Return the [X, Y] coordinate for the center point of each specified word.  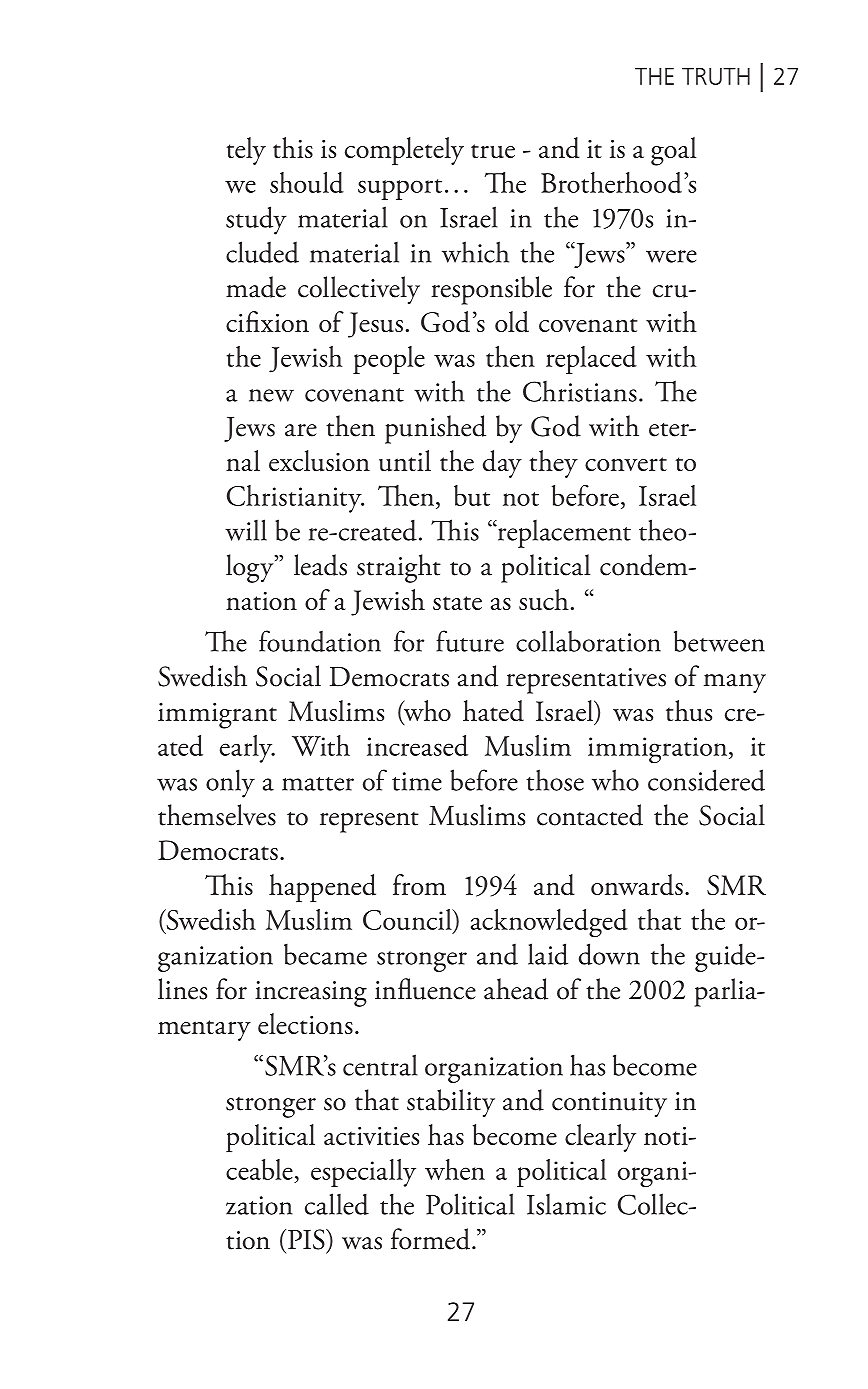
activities [371, 1136]
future [470, 641]
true [493, 151]
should [307, 182]
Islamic [566, 1204]
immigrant [217, 716]
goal [673, 151]
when [455, 1169]
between [719, 641]
